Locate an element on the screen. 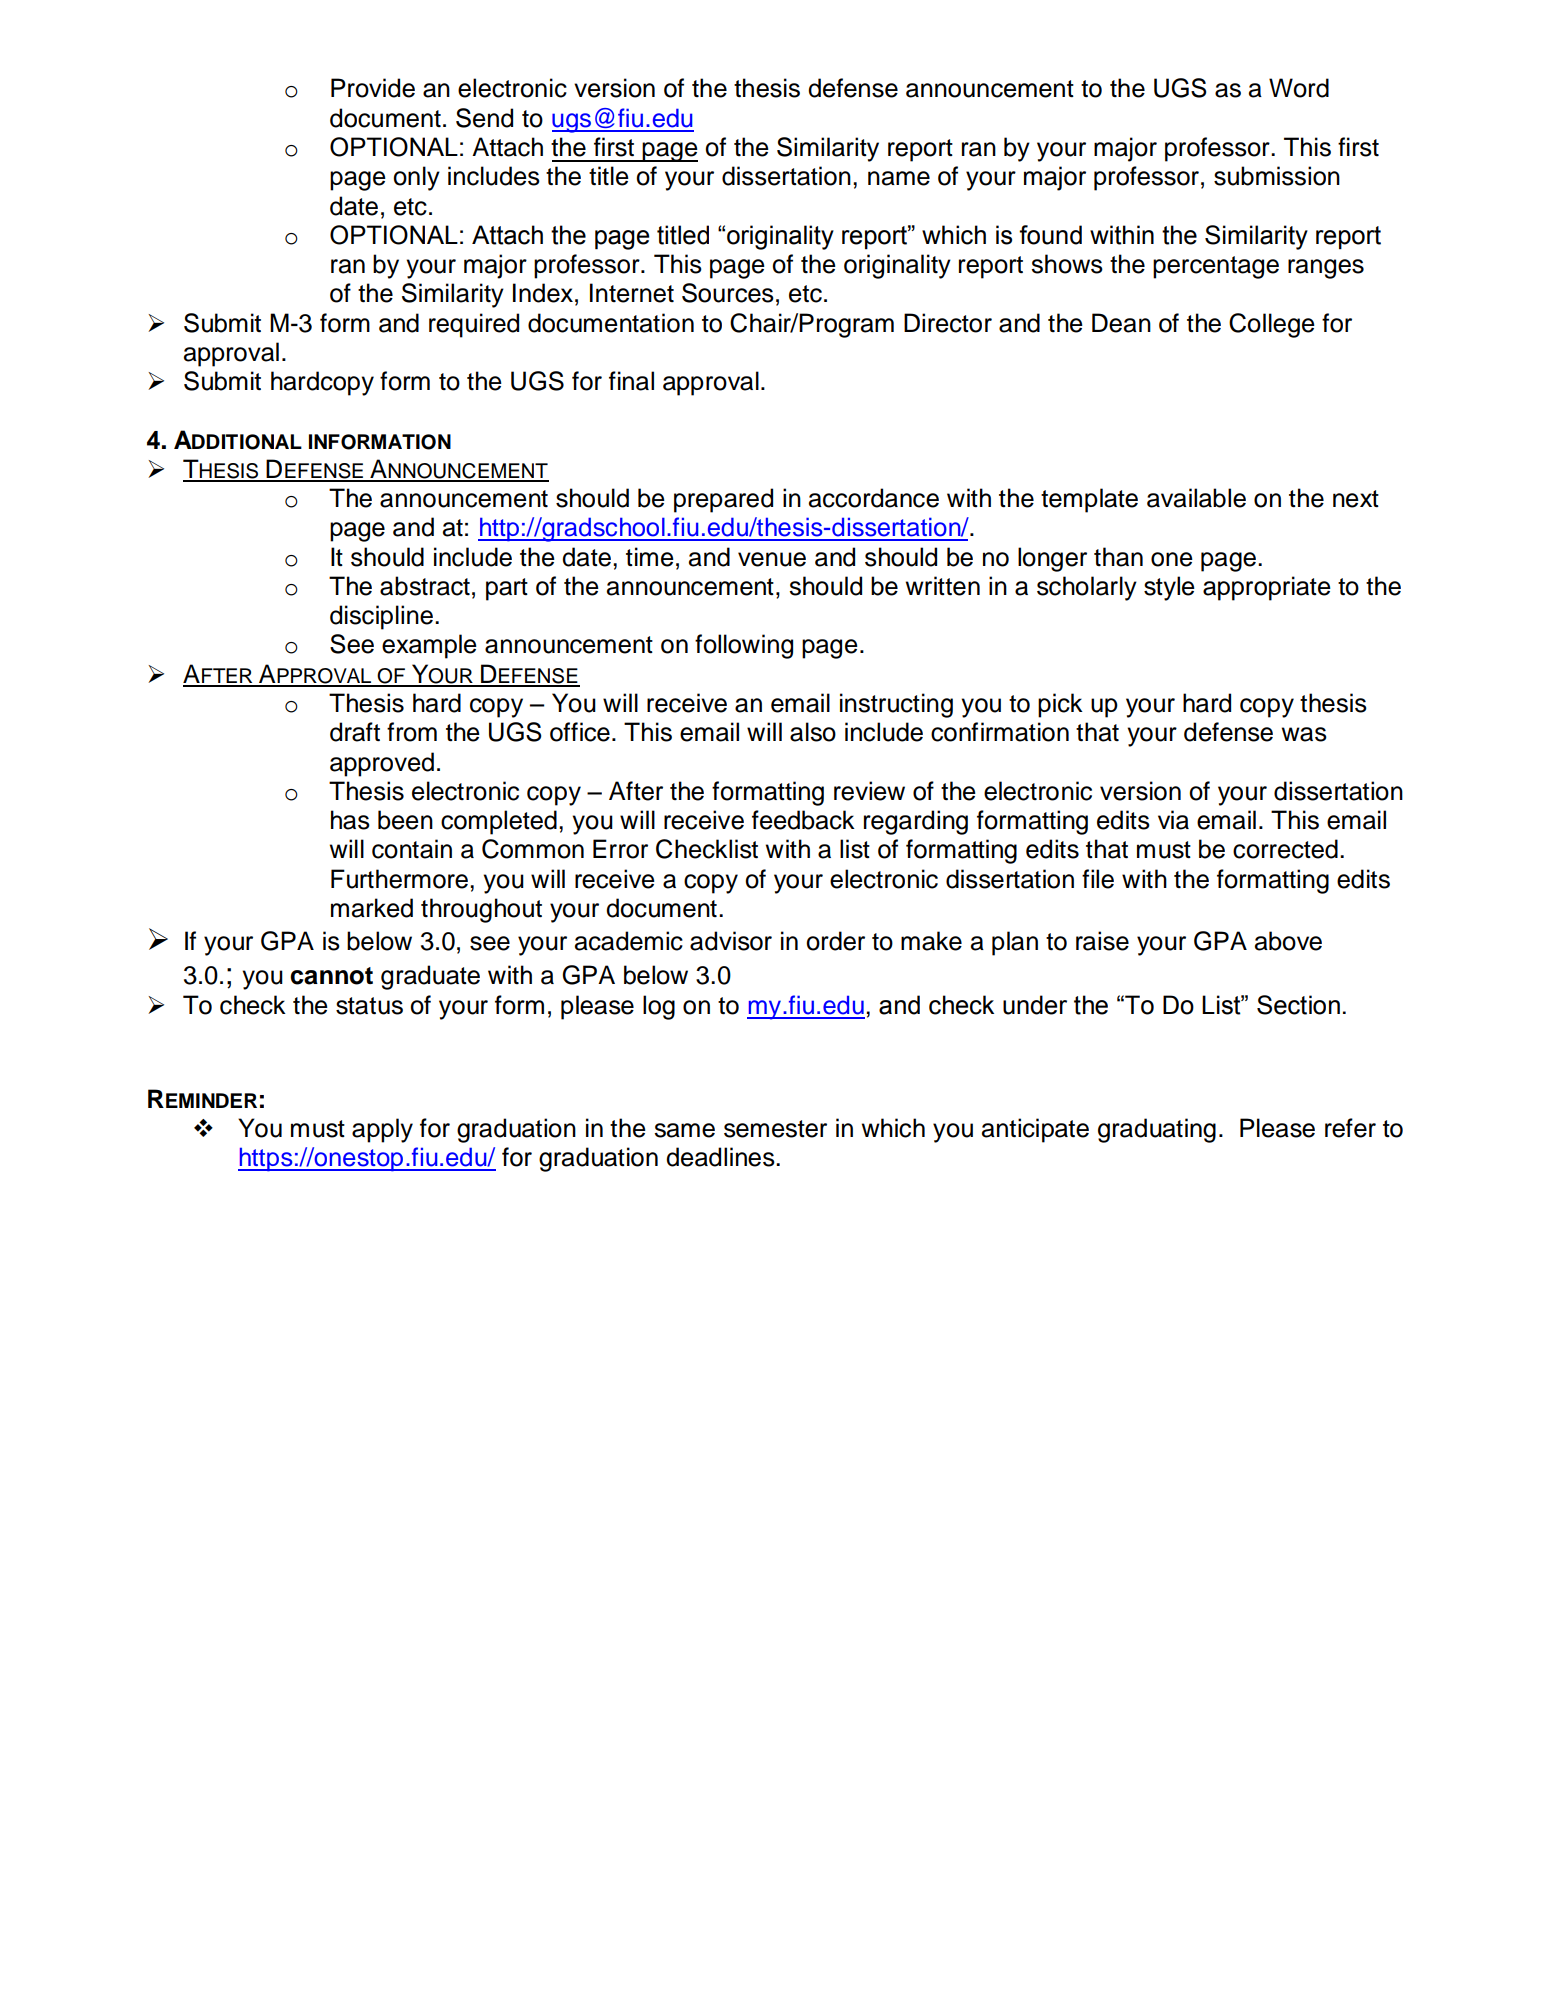 The height and width of the screenshot is (2015, 1557). Word is located at coordinates (1299, 88).
